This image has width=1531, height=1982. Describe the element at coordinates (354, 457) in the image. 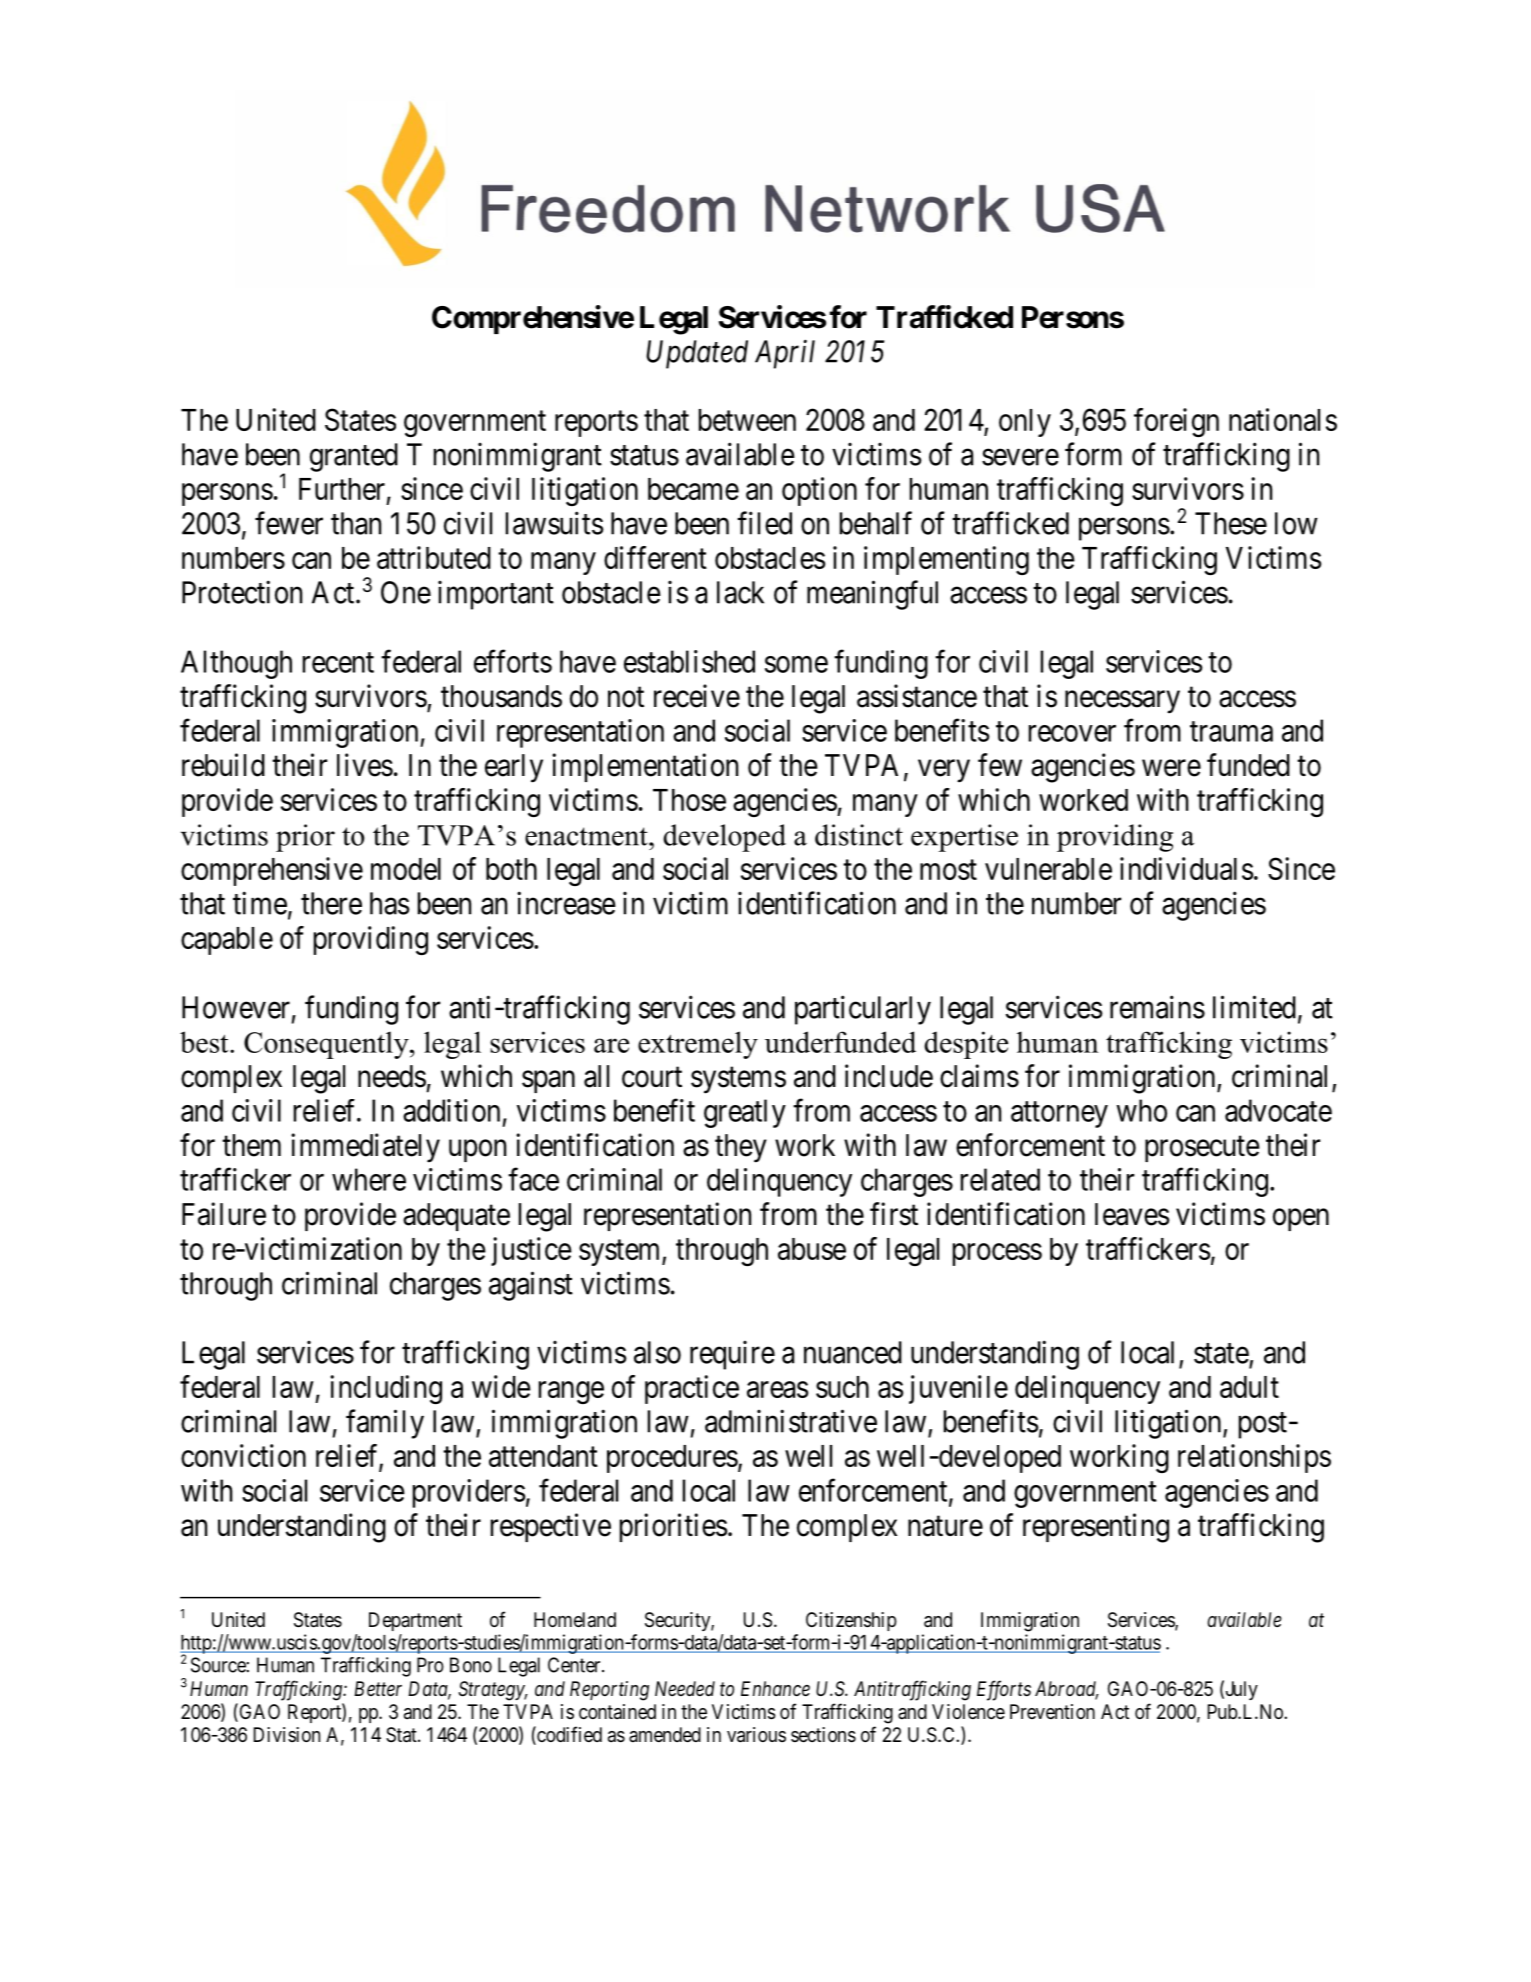

I see `granted` at that location.
